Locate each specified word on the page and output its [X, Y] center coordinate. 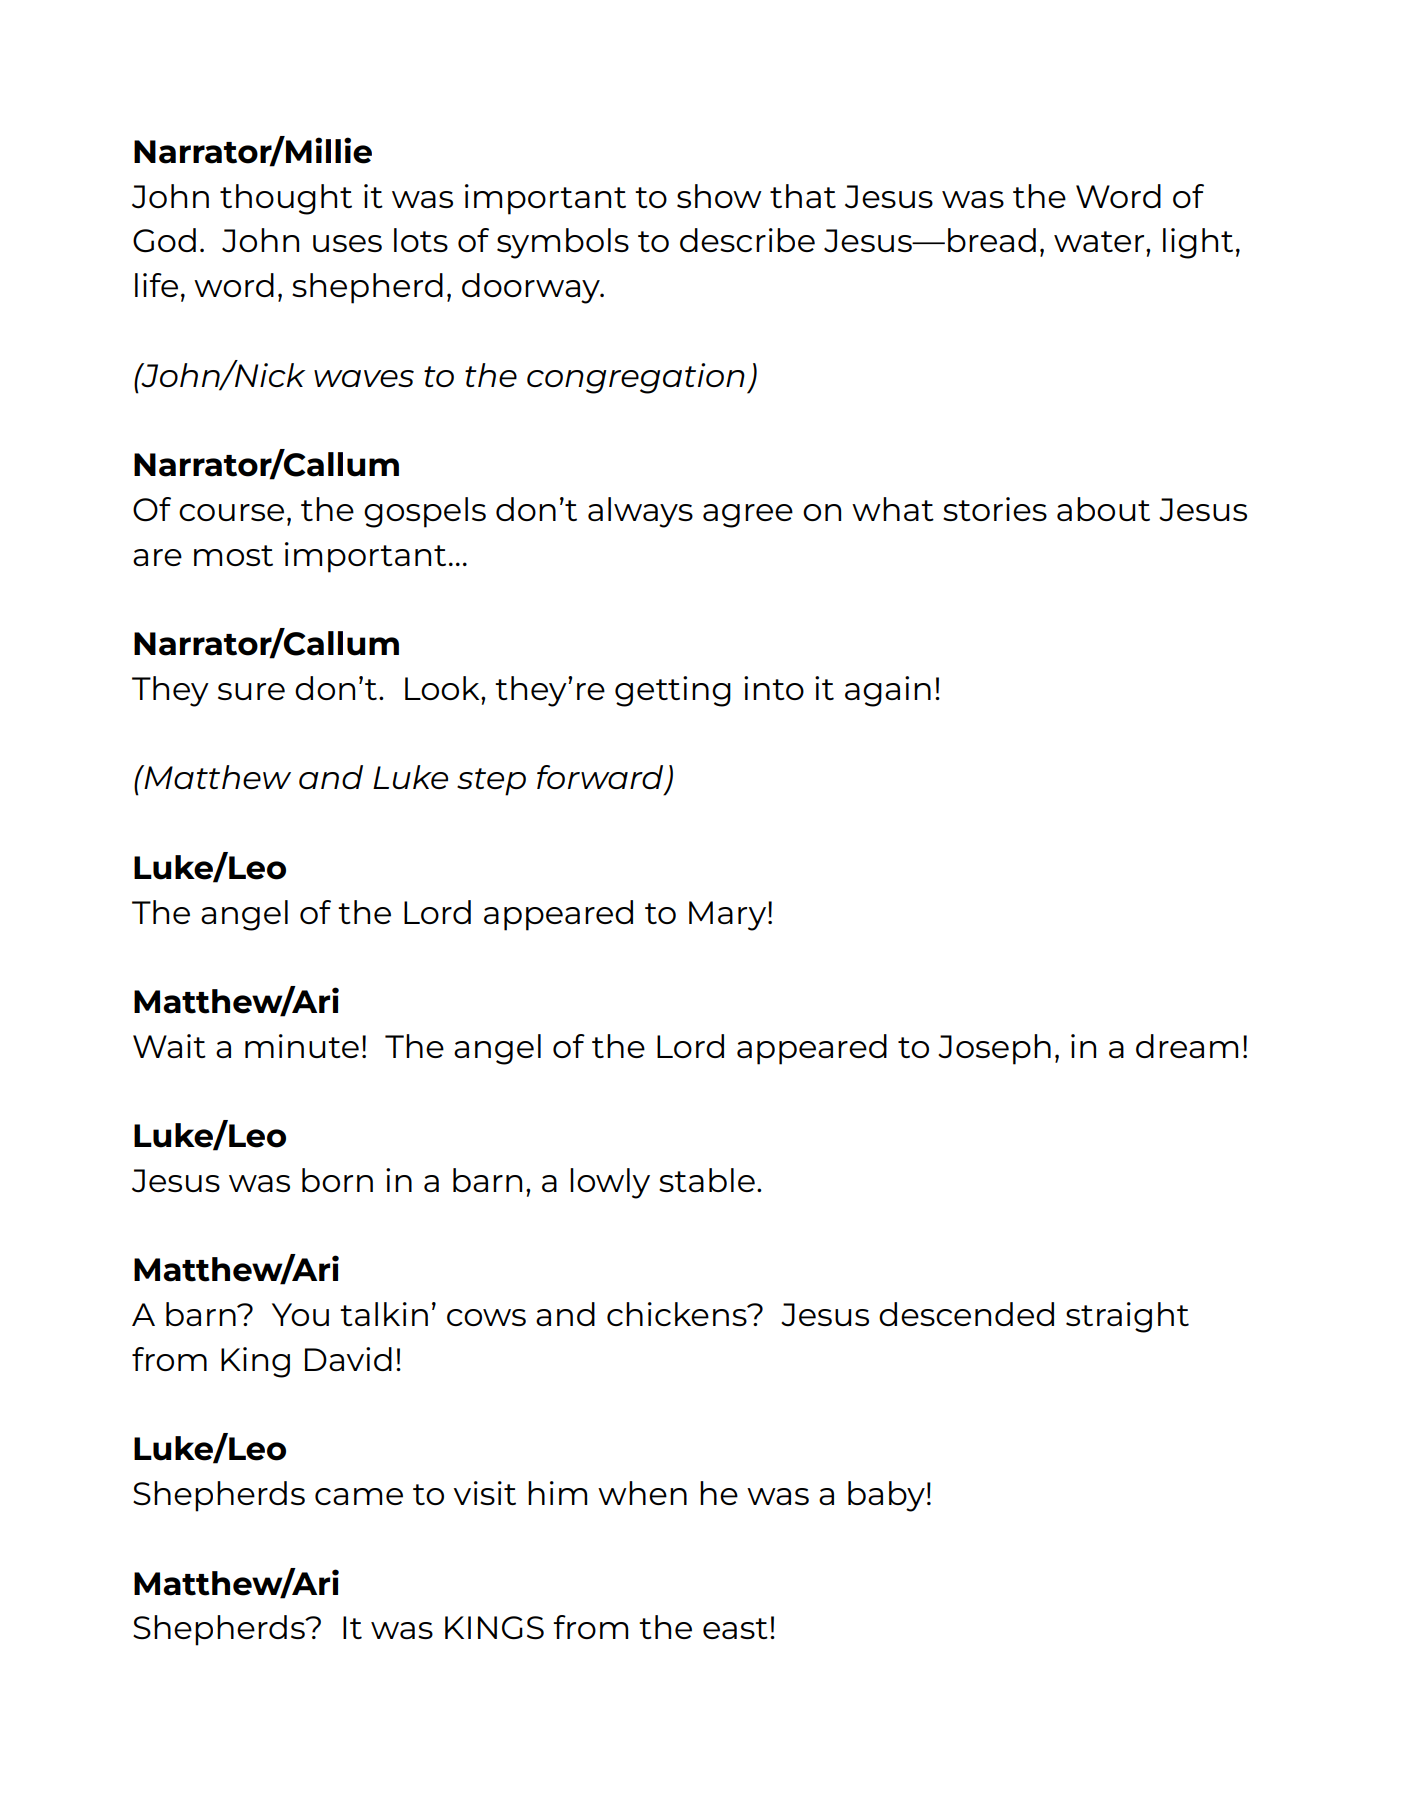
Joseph [994, 1049]
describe [747, 240]
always [640, 512]
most [233, 555]
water [1100, 241]
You [300, 1314]
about [1103, 509]
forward [601, 778]
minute [302, 1046]
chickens [678, 1314]
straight [1127, 1317]
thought [286, 199]
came [359, 1496]
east [735, 1628]
